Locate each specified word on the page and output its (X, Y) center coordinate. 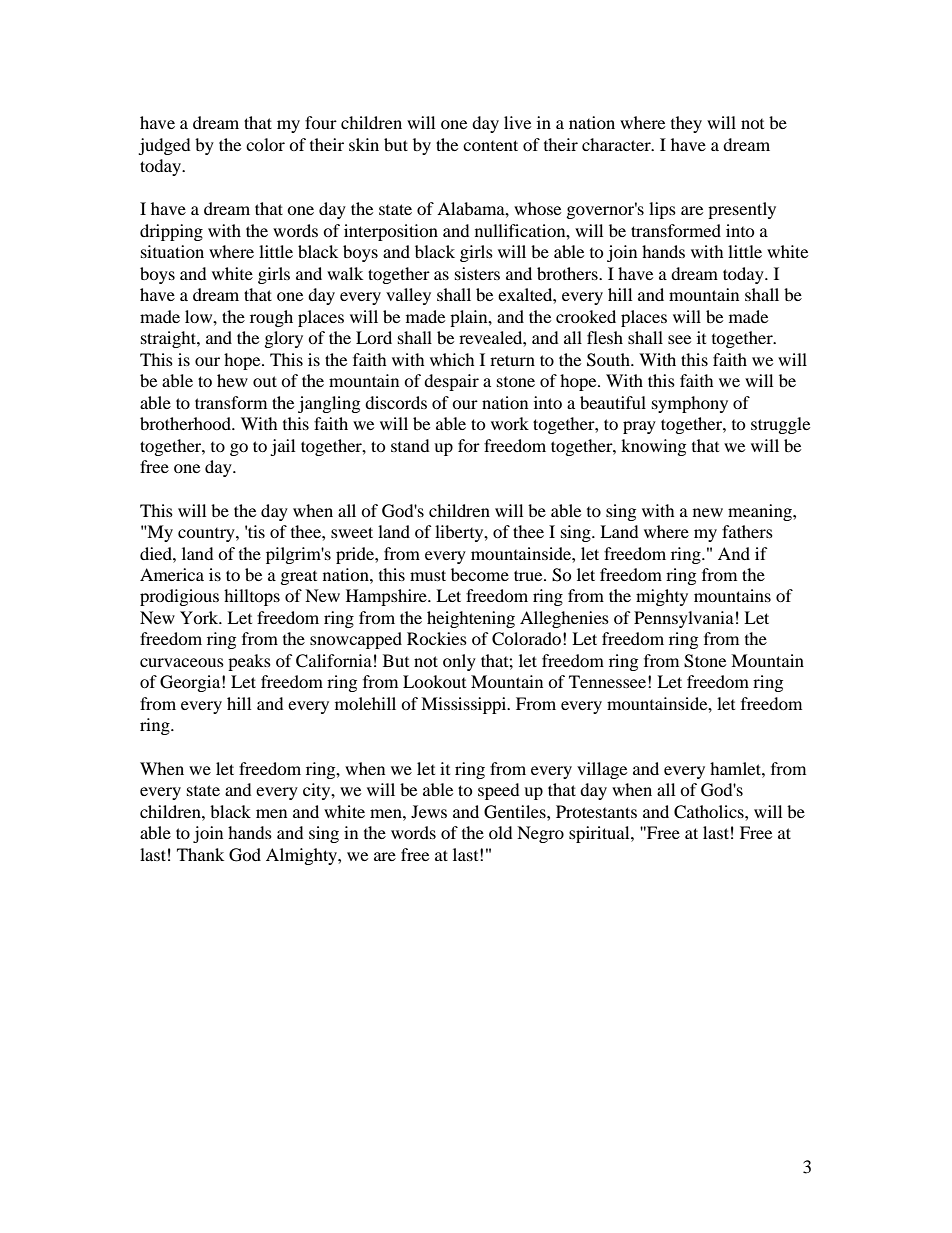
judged (164, 146)
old (501, 832)
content (490, 145)
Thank (200, 854)
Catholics (710, 812)
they (686, 124)
